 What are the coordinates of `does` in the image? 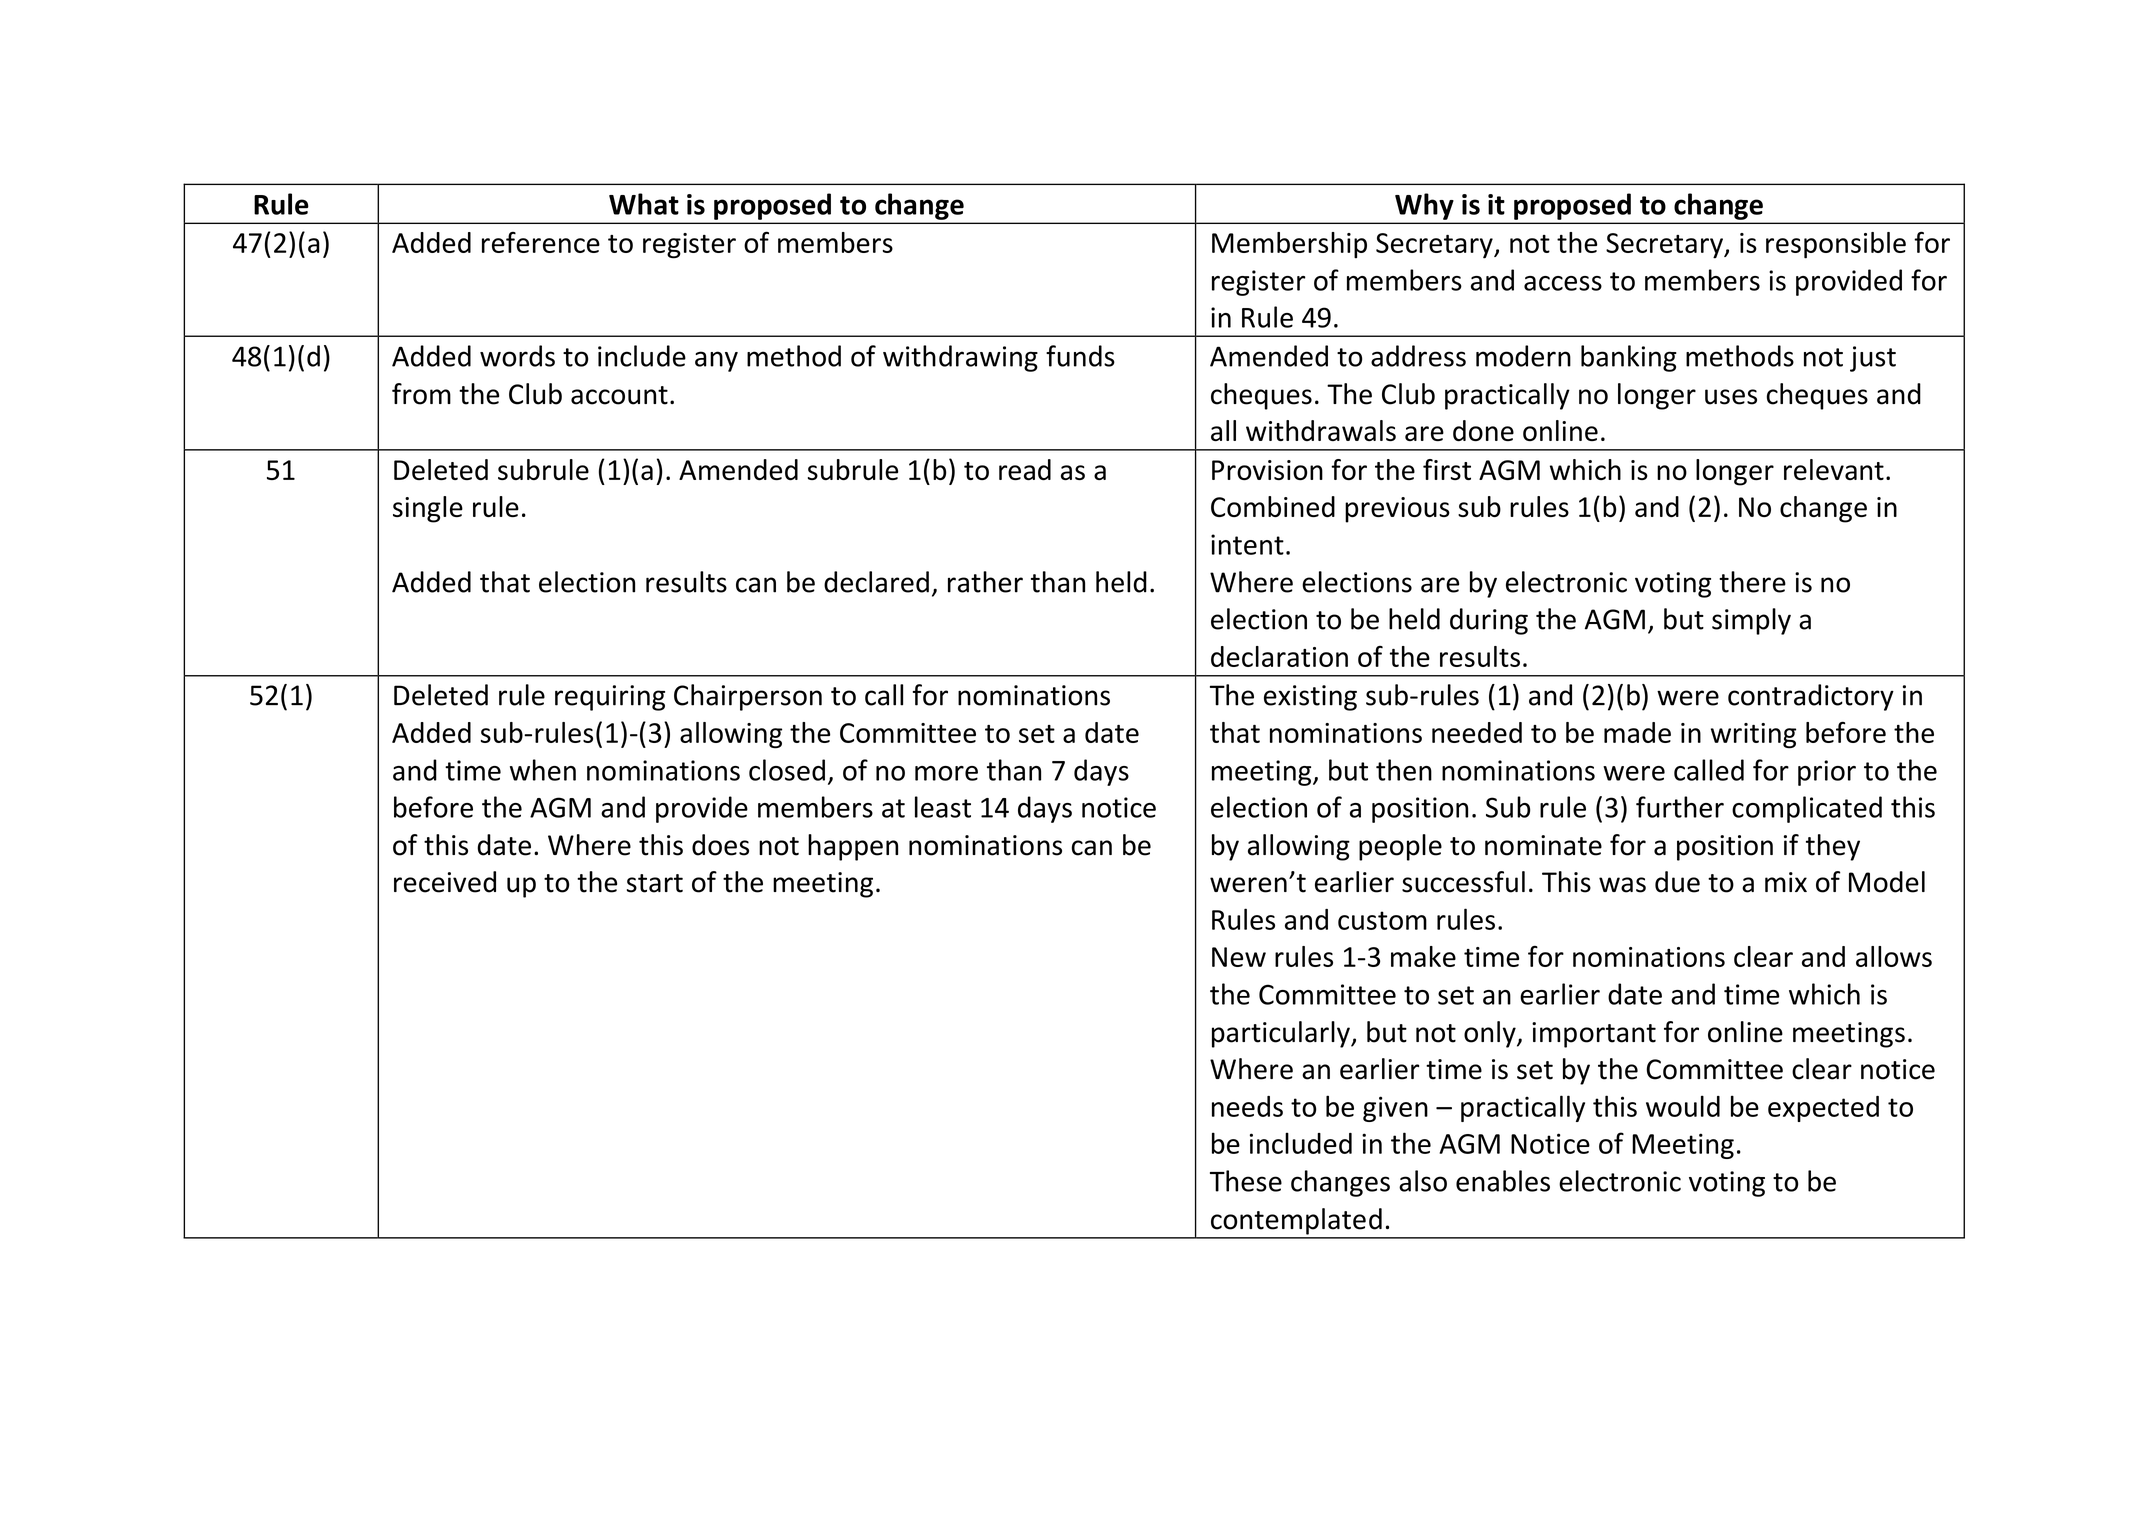 It's located at (720, 845).
